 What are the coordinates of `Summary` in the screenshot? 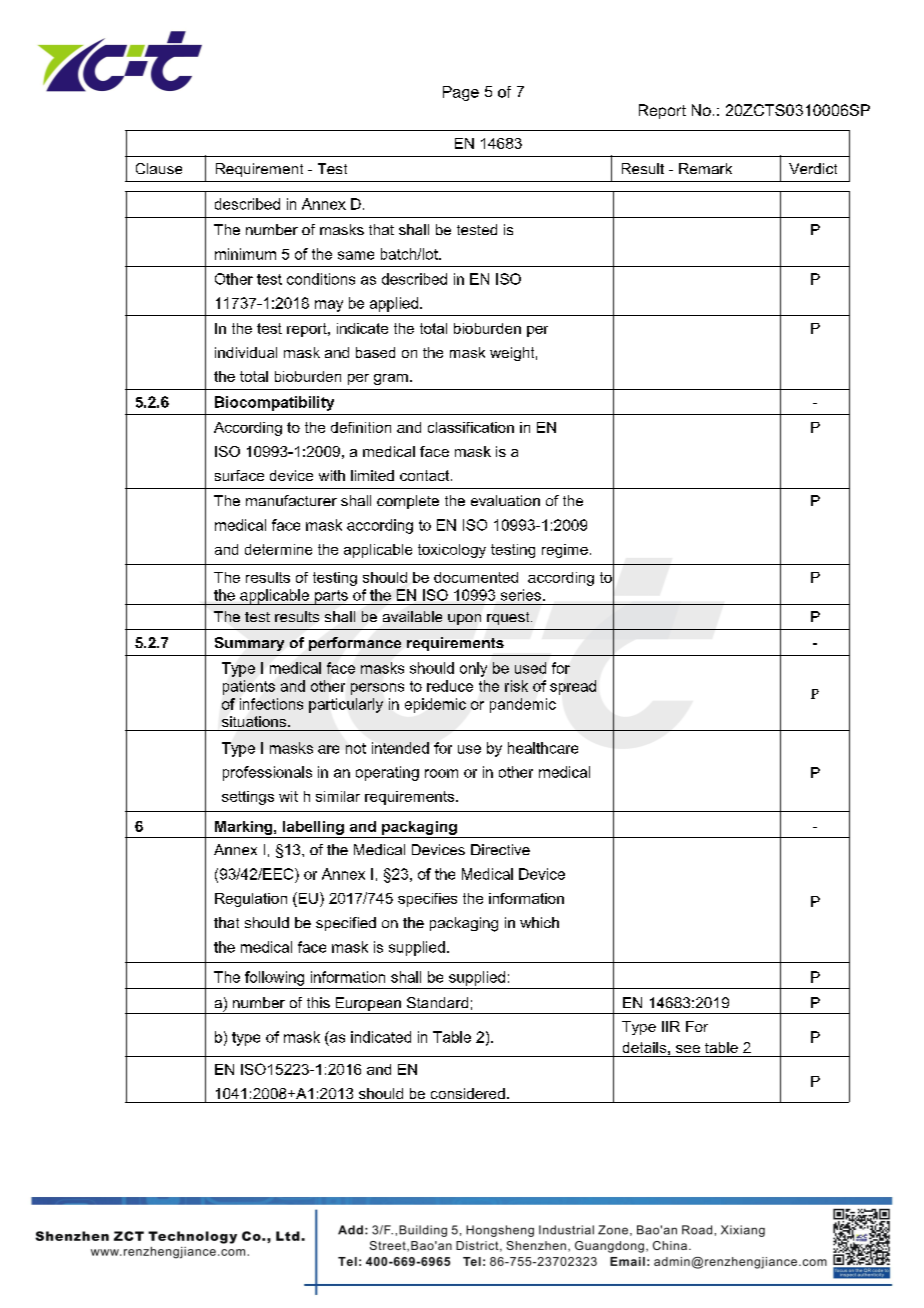 It's located at (249, 644).
